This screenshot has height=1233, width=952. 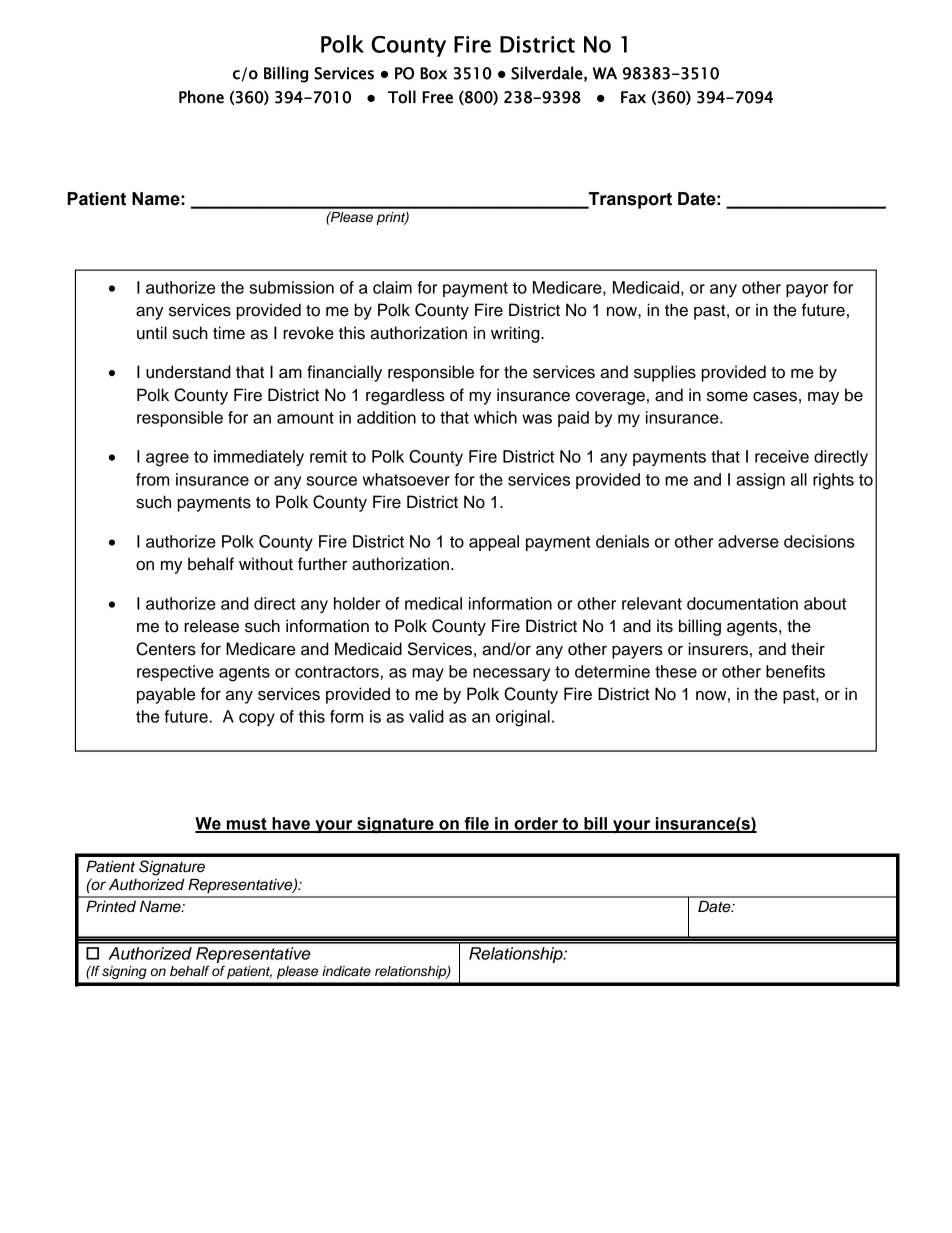 I want to click on indicate, so click(x=346, y=971).
